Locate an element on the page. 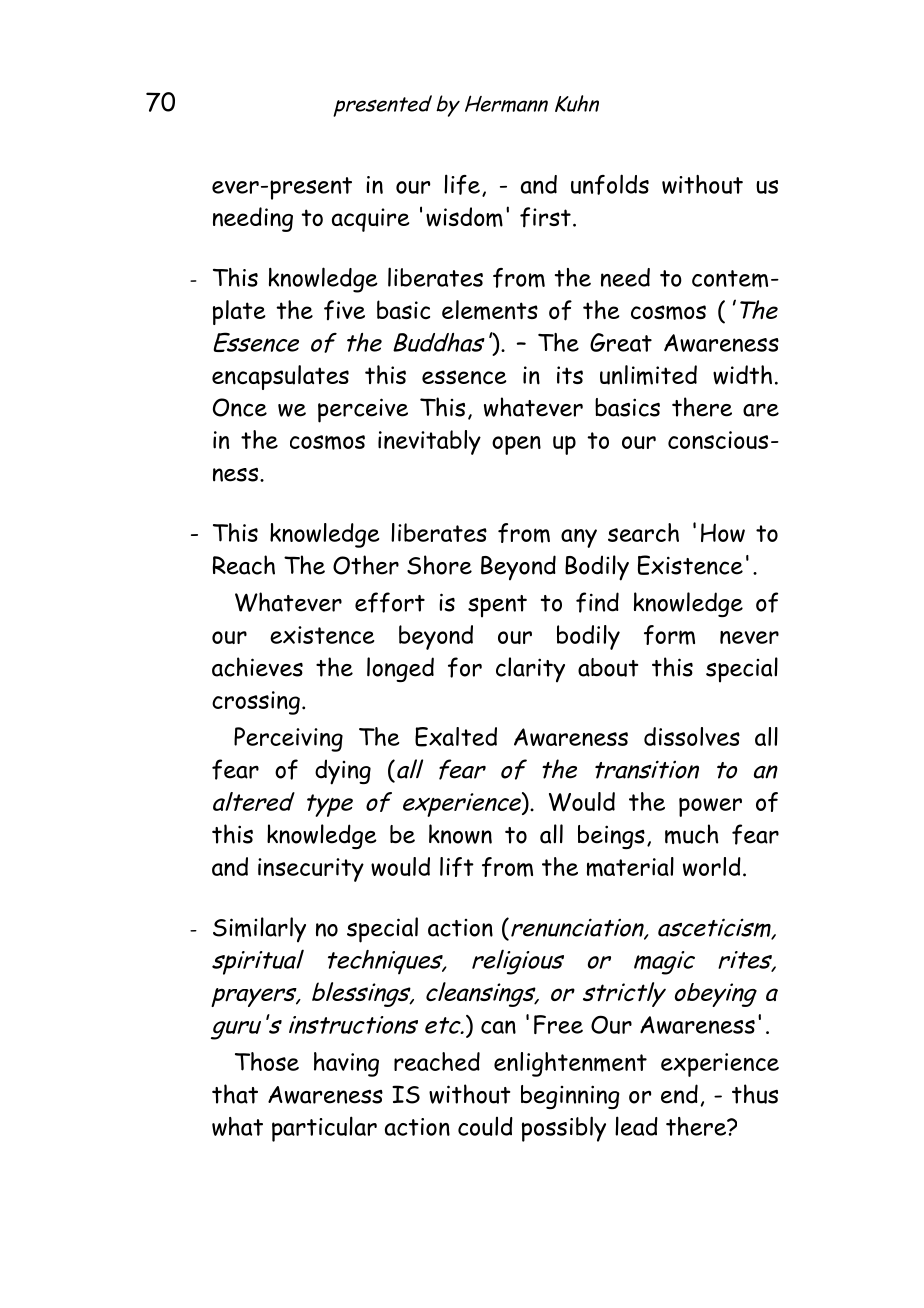 This document has width=924, height=1308. How is located at coordinates (723, 532).
